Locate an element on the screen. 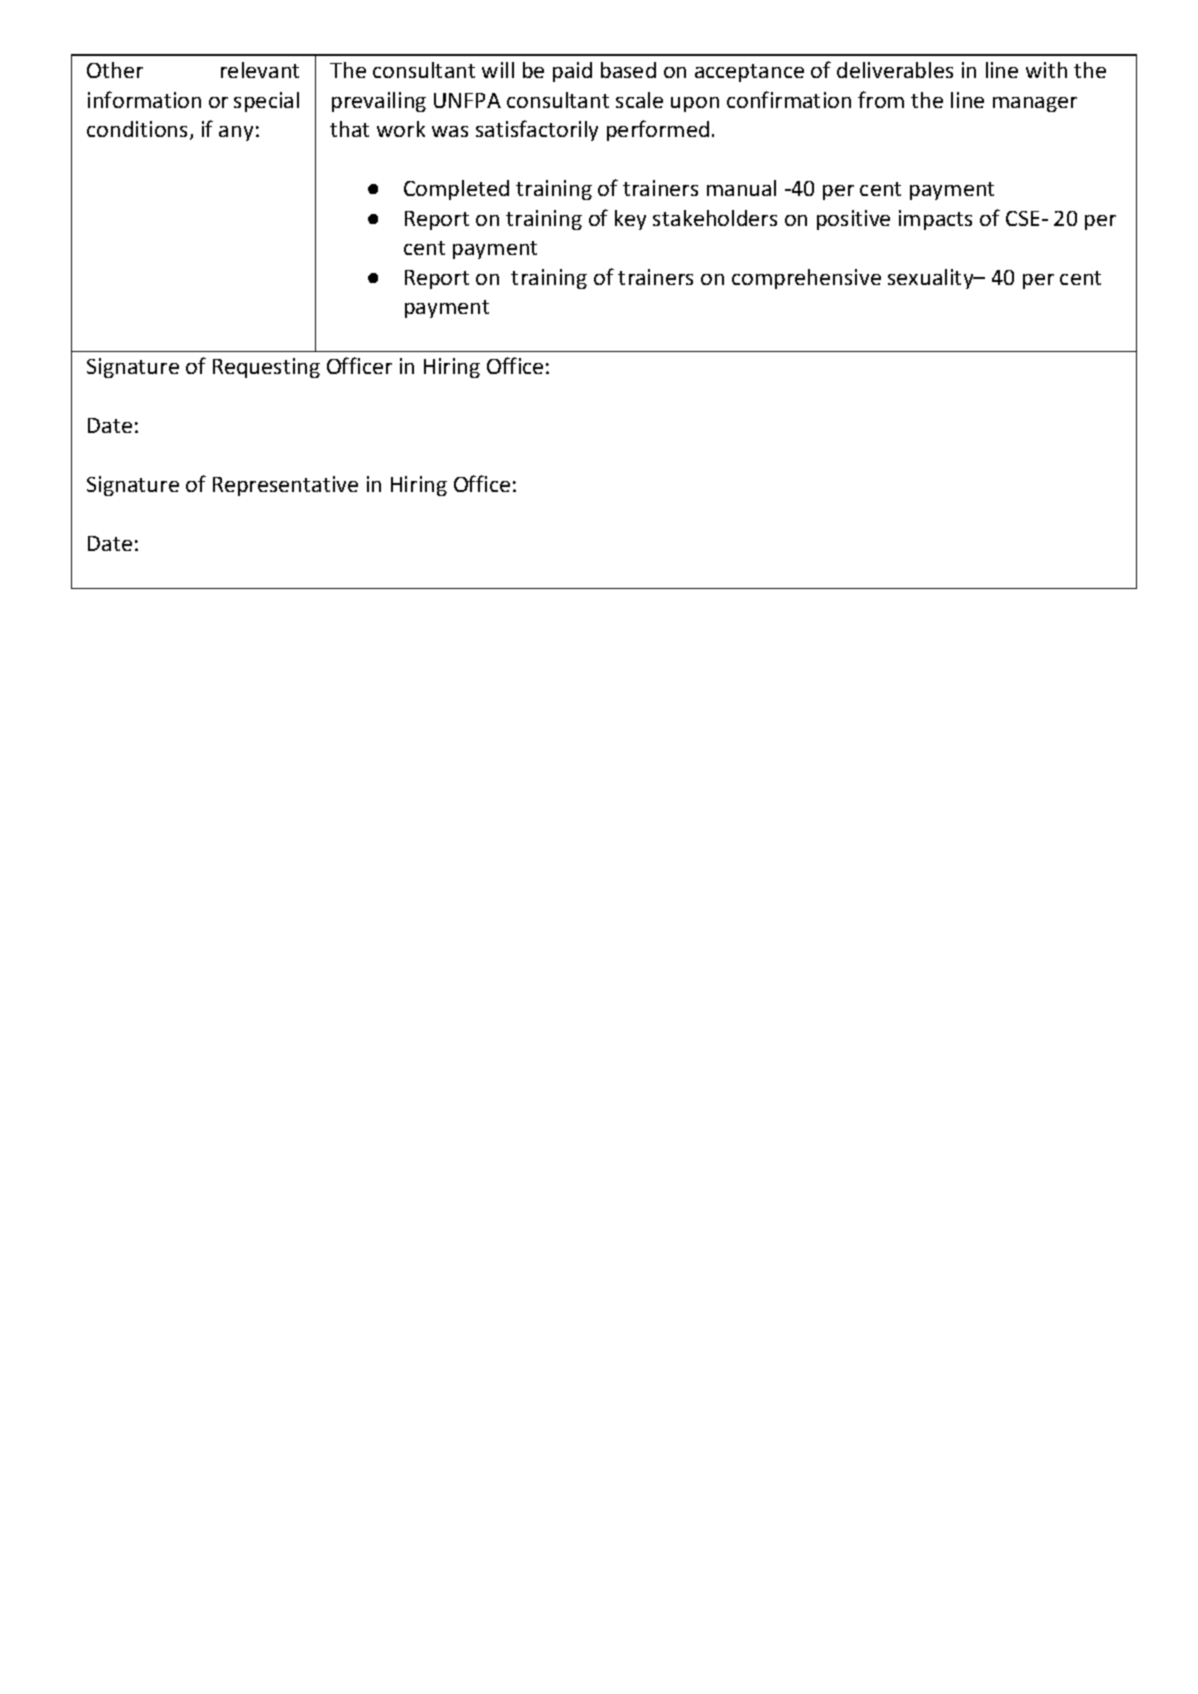 The width and height of the screenshot is (1198, 1694). stakeholders is located at coordinates (715, 218).
